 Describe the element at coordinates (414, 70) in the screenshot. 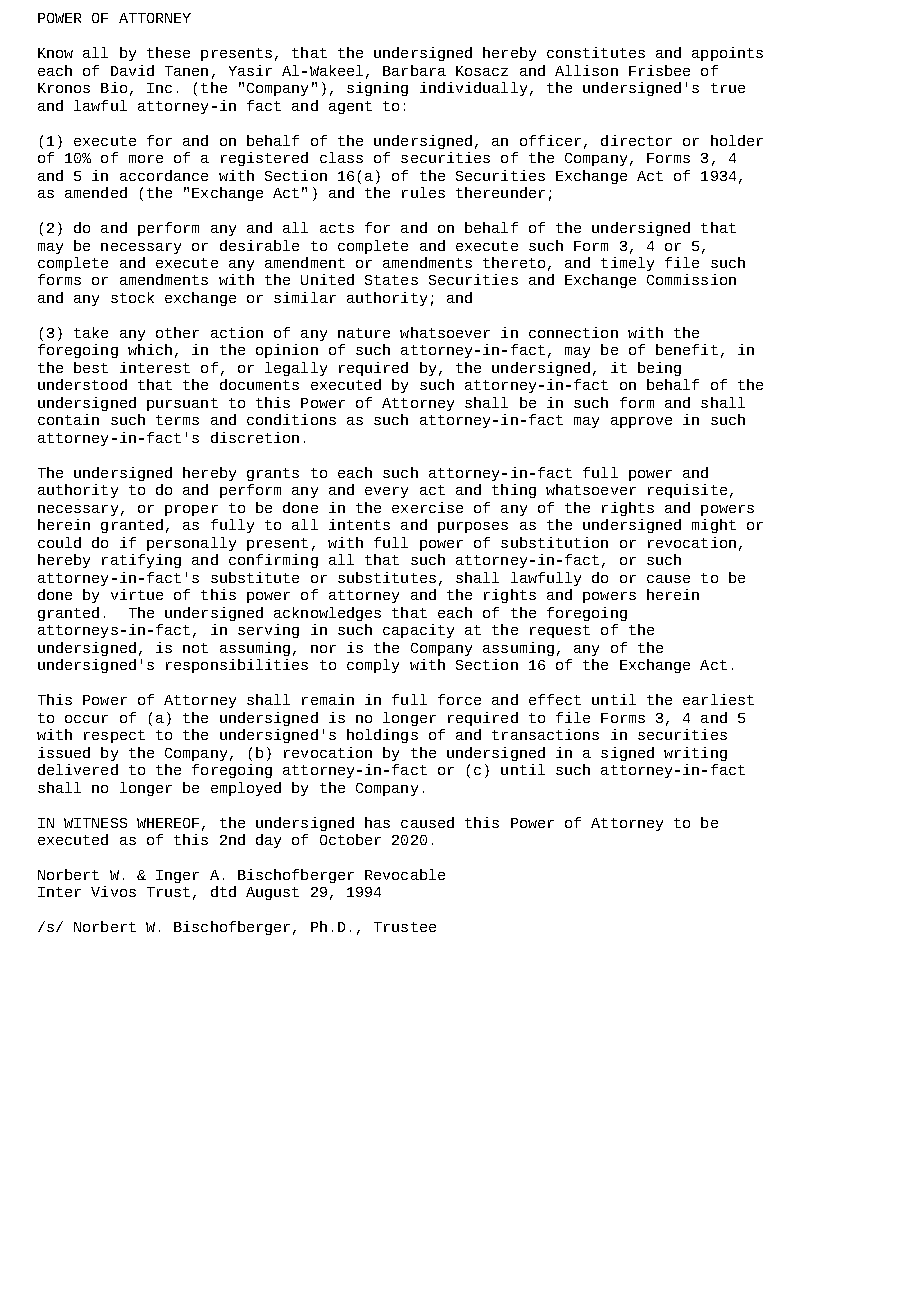

I see `Barbara` at that location.
